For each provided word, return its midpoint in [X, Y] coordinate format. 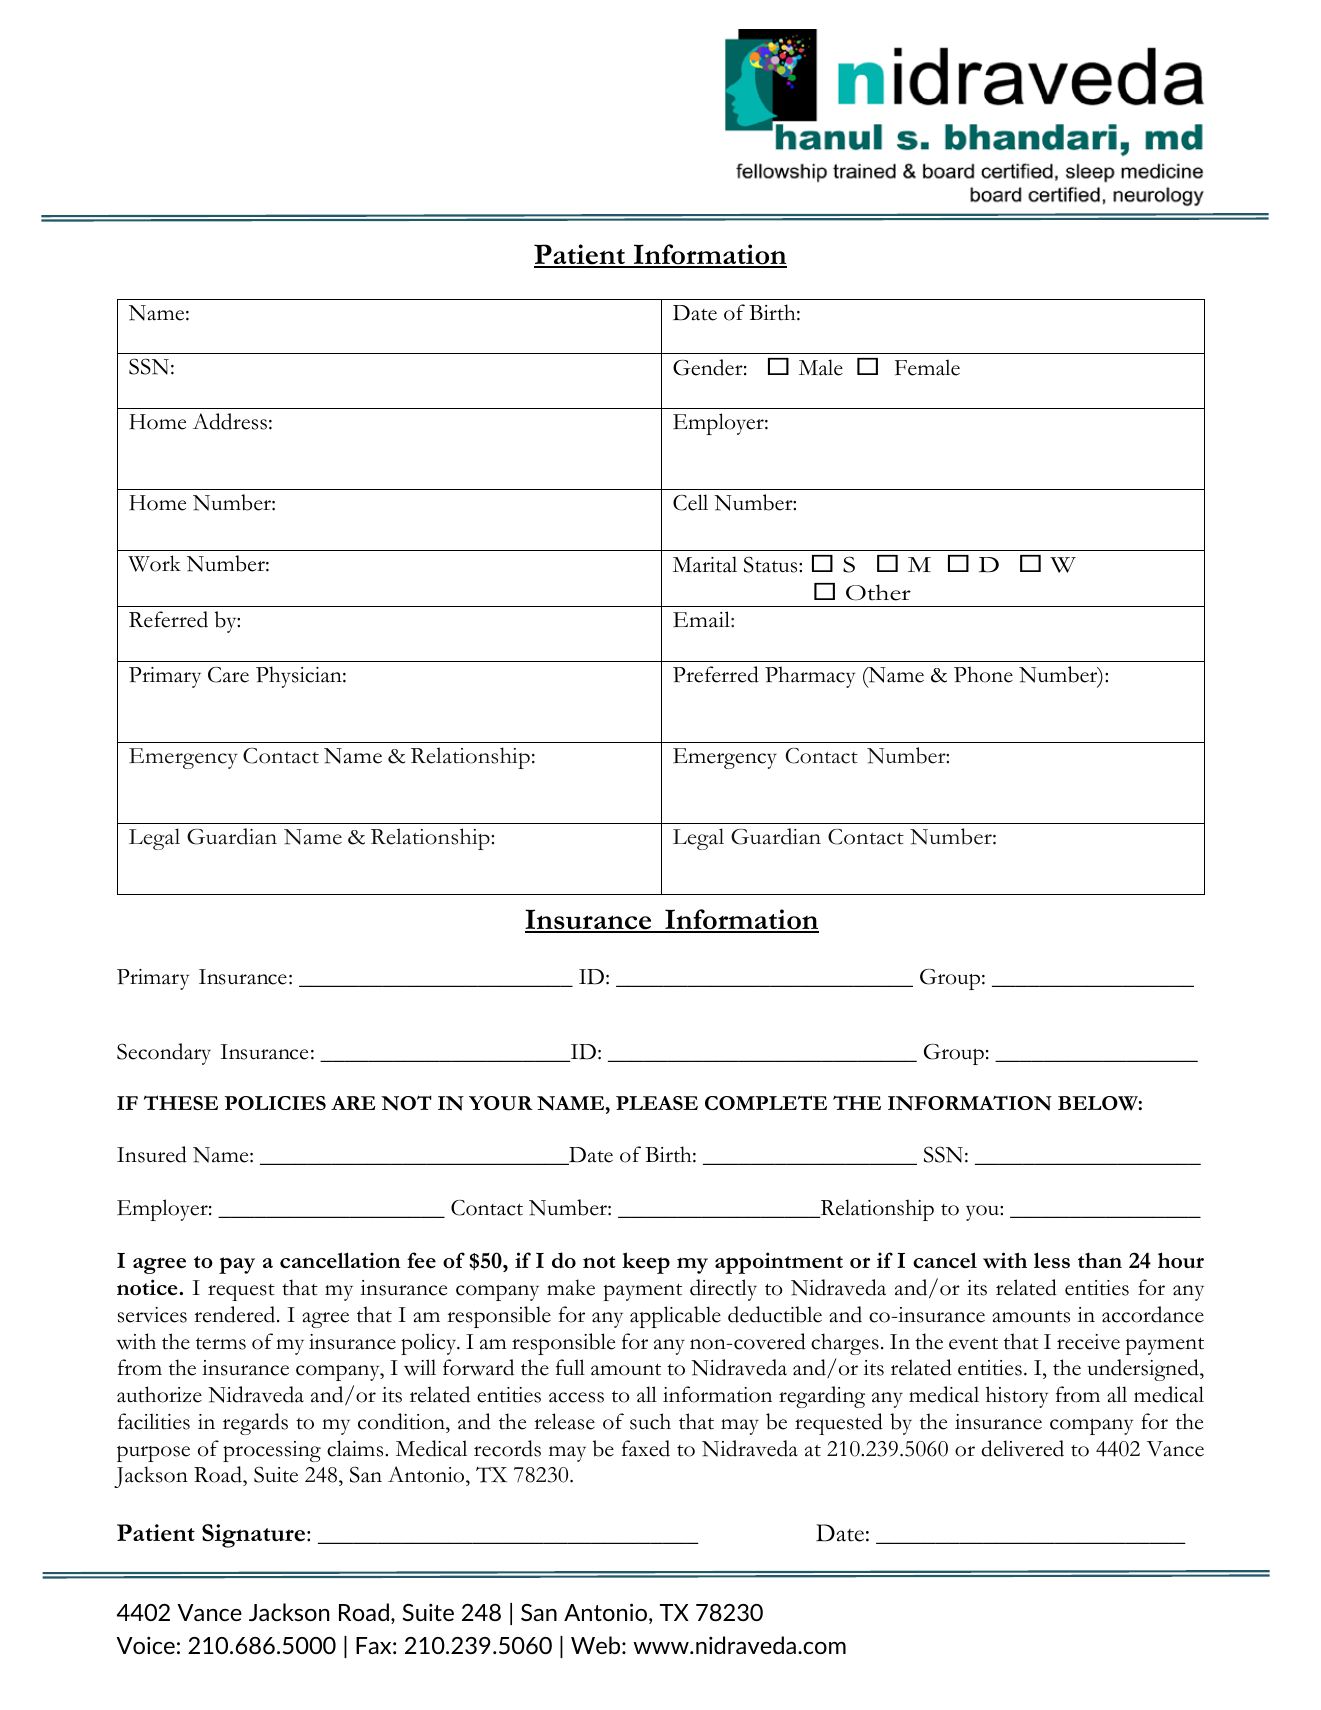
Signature [255, 1536]
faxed [646, 1448]
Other [878, 592]
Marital [705, 564]
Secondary [164, 1054]
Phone [983, 674]
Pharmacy [810, 677]
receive [1088, 1342]
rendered [236, 1314]
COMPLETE [766, 1102]
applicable [675, 1317]
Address [230, 421]
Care [228, 675]
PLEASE [657, 1103]
